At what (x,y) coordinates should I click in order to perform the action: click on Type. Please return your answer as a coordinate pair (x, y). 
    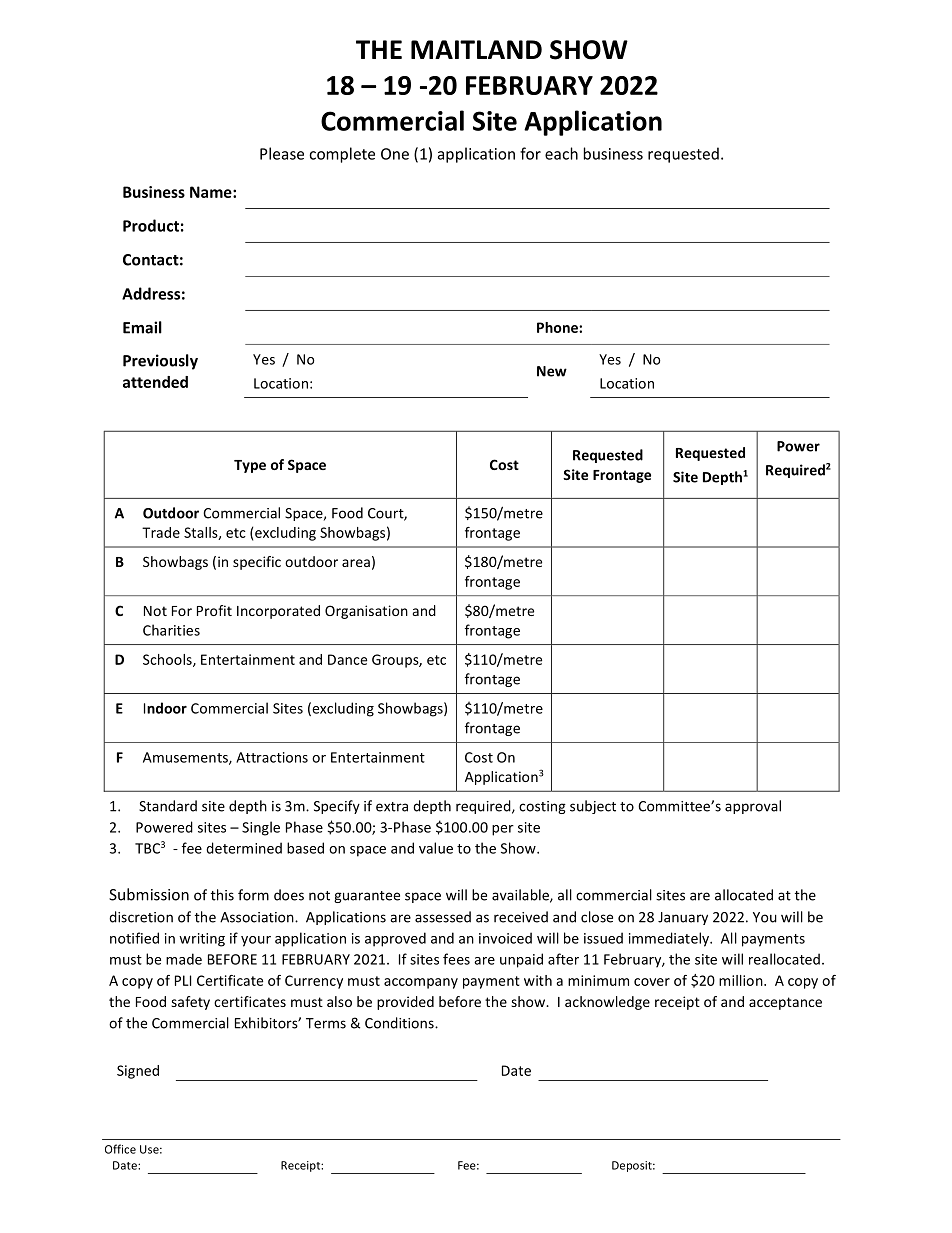
    Looking at the image, I should click on (250, 466).
